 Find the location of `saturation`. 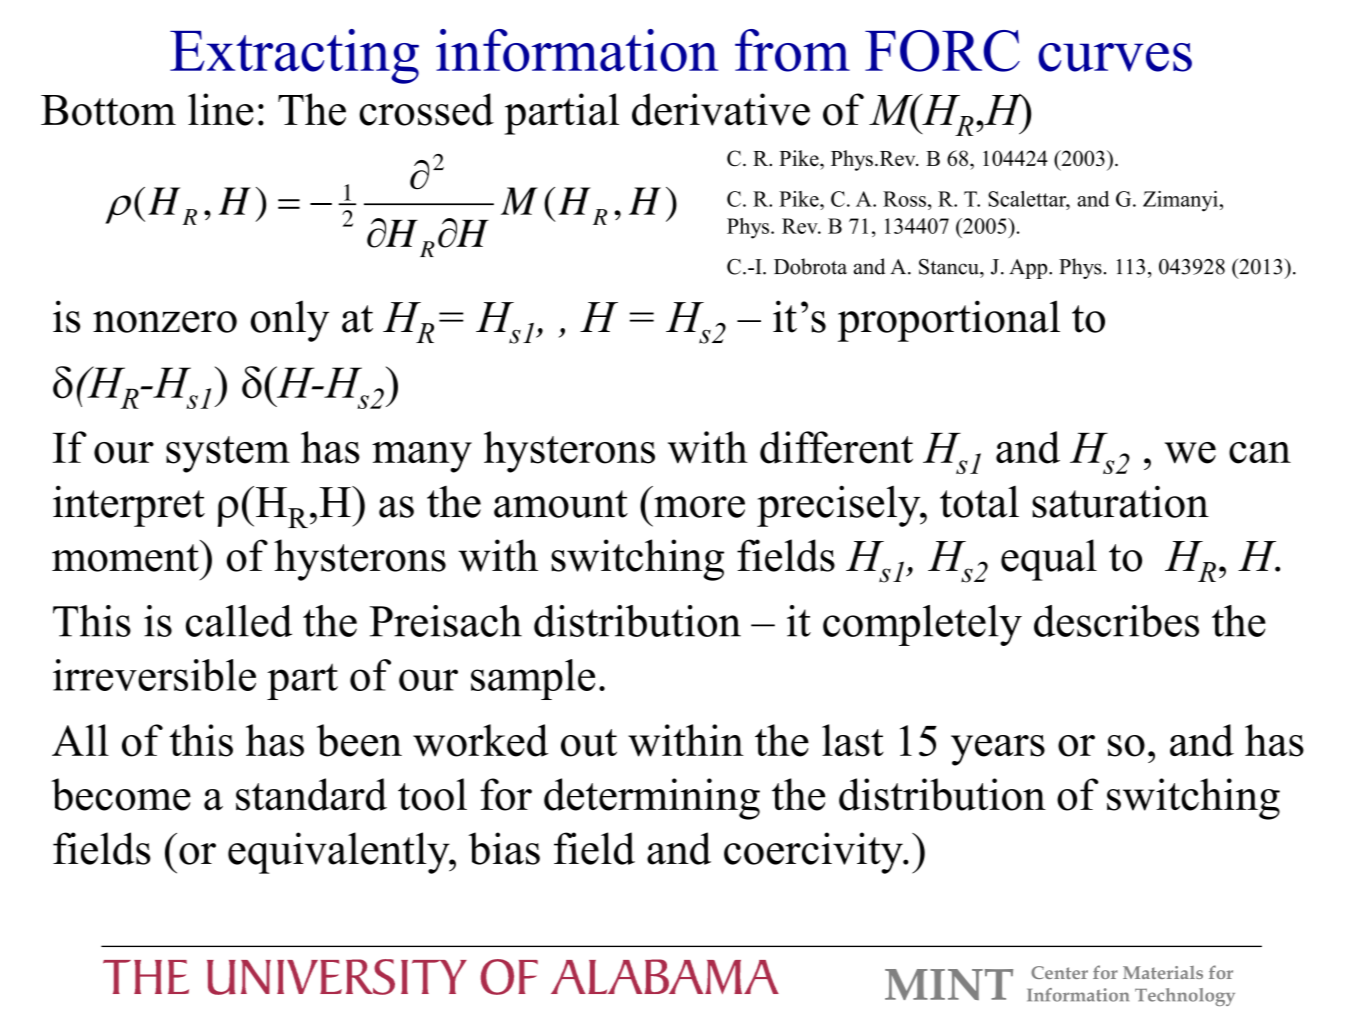

saturation is located at coordinates (1120, 501).
